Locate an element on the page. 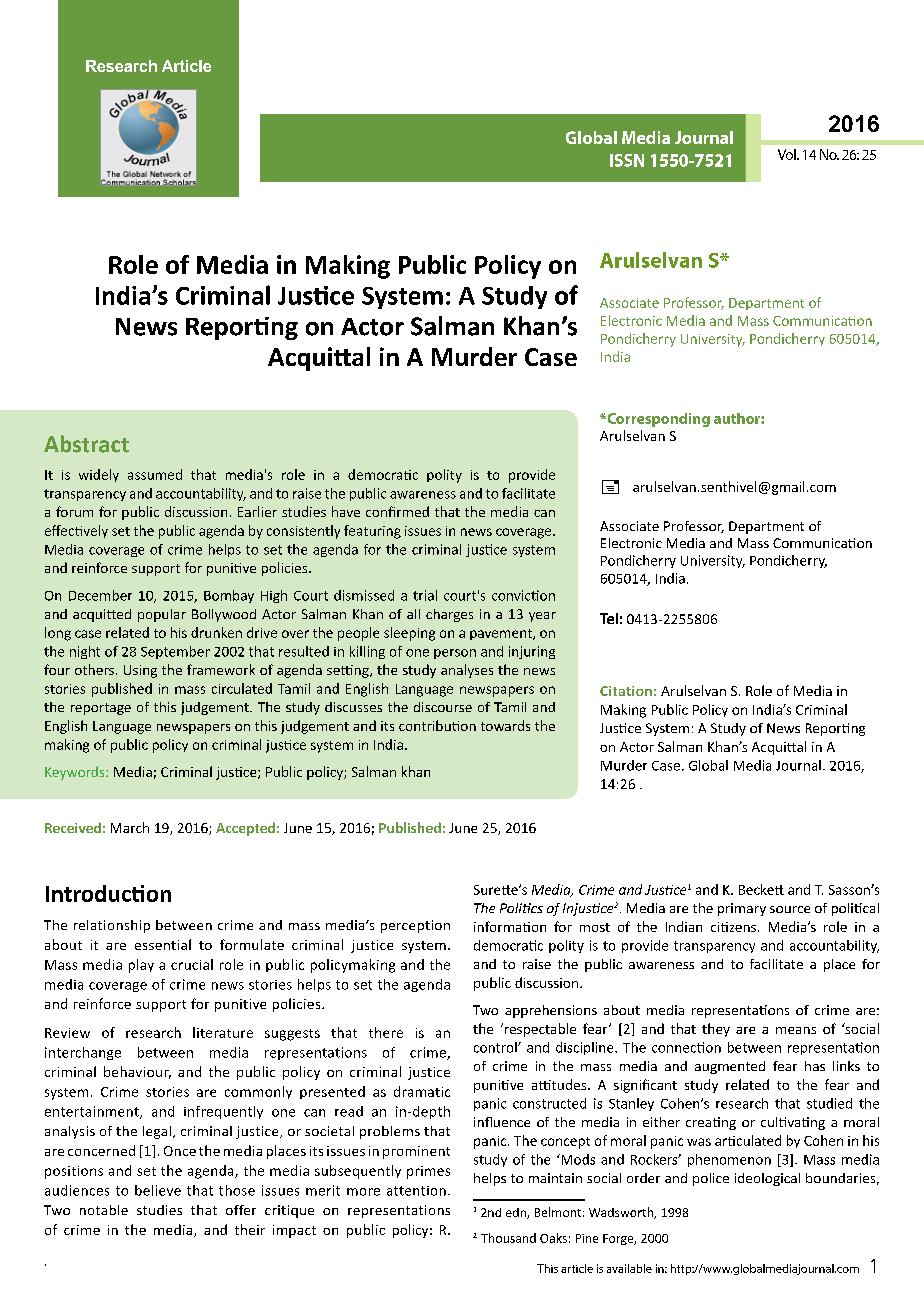  discourse is located at coordinates (443, 707).
